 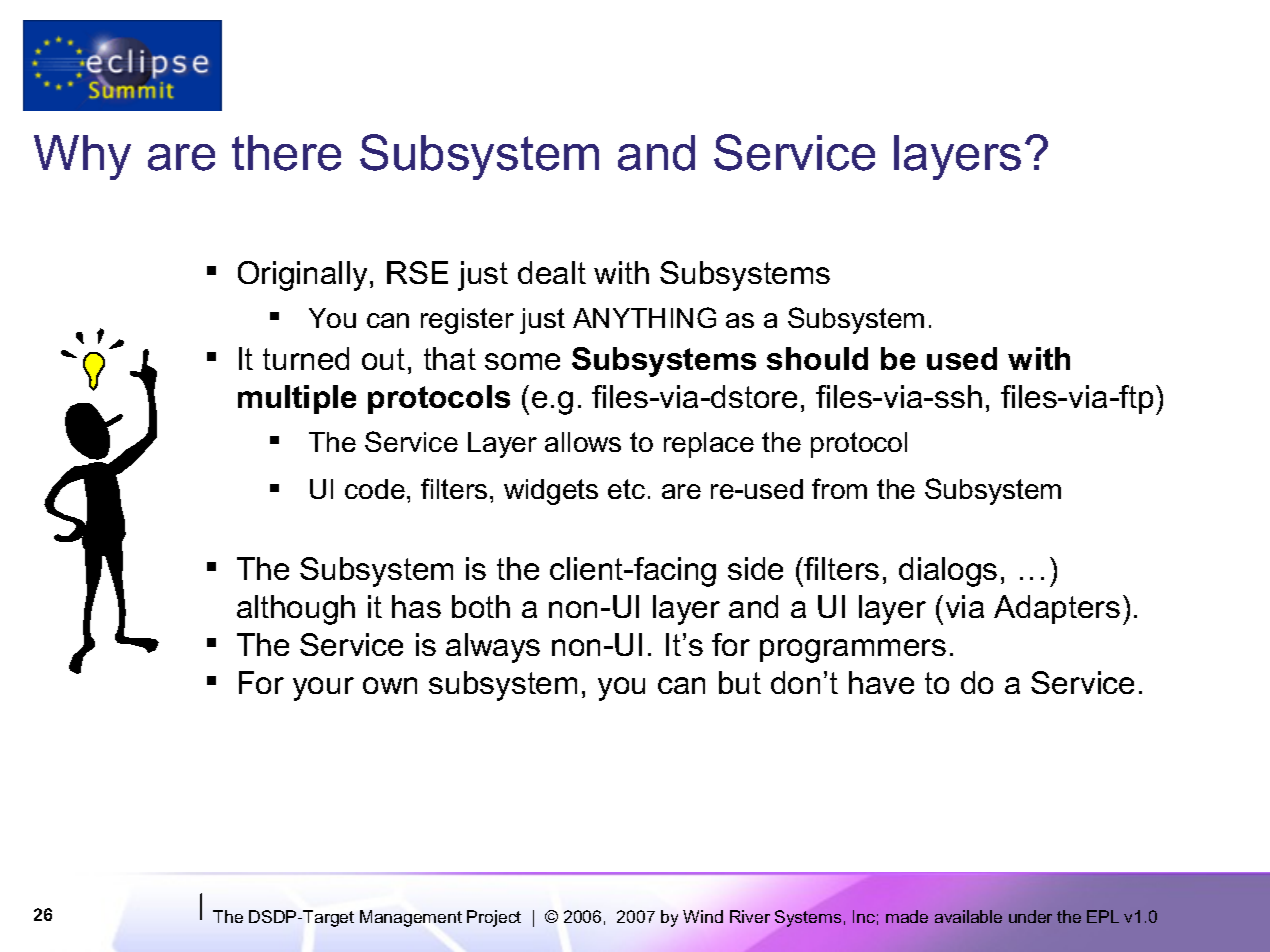 What do you see at coordinates (968, 916) in the screenshot?
I see `available` at bounding box center [968, 916].
